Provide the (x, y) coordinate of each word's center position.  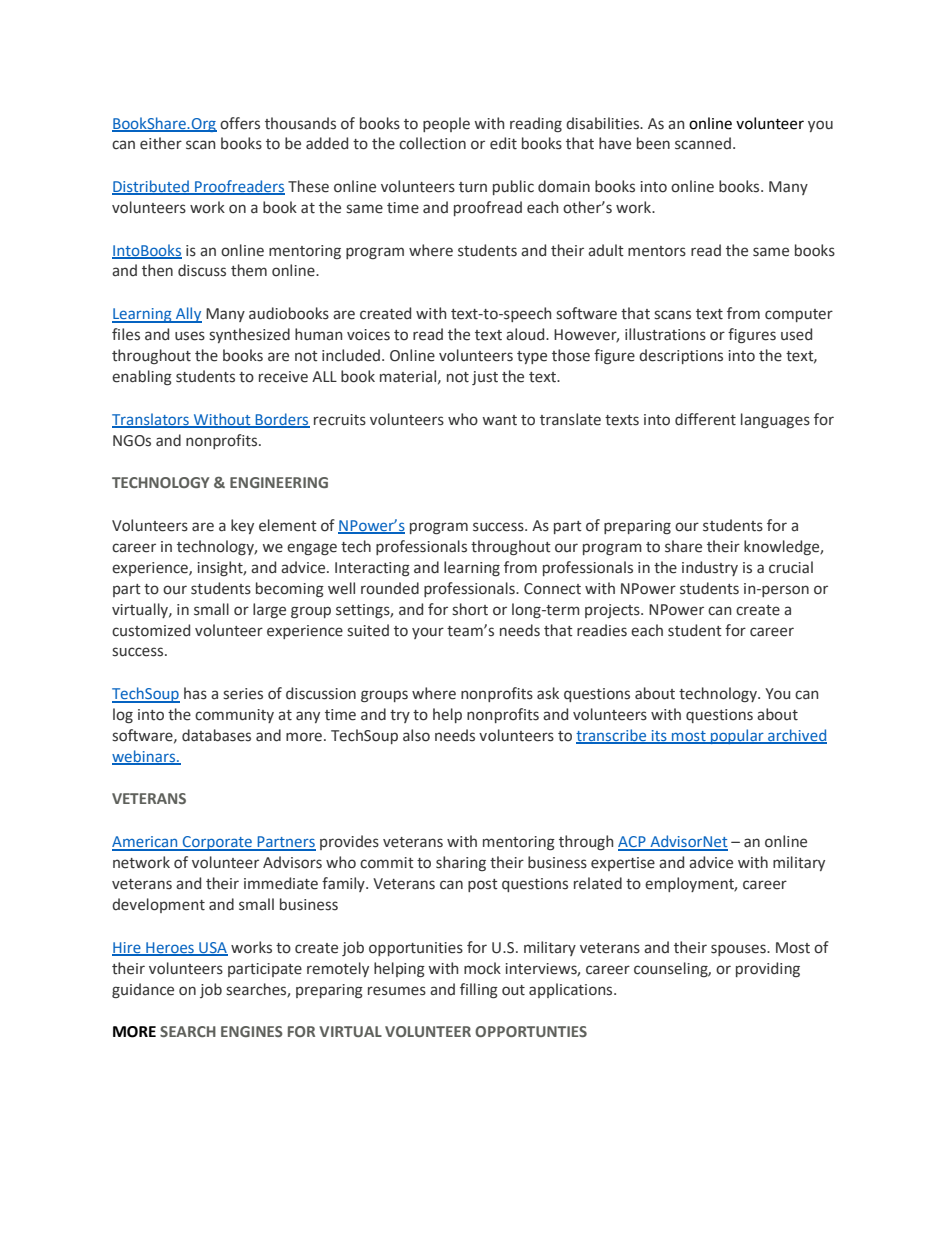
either (161, 143)
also (416, 735)
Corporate (217, 843)
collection (432, 143)
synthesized (249, 335)
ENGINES (252, 1031)
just (485, 378)
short (470, 609)
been (653, 143)
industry (710, 568)
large (269, 610)
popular (737, 736)
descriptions (681, 356)
